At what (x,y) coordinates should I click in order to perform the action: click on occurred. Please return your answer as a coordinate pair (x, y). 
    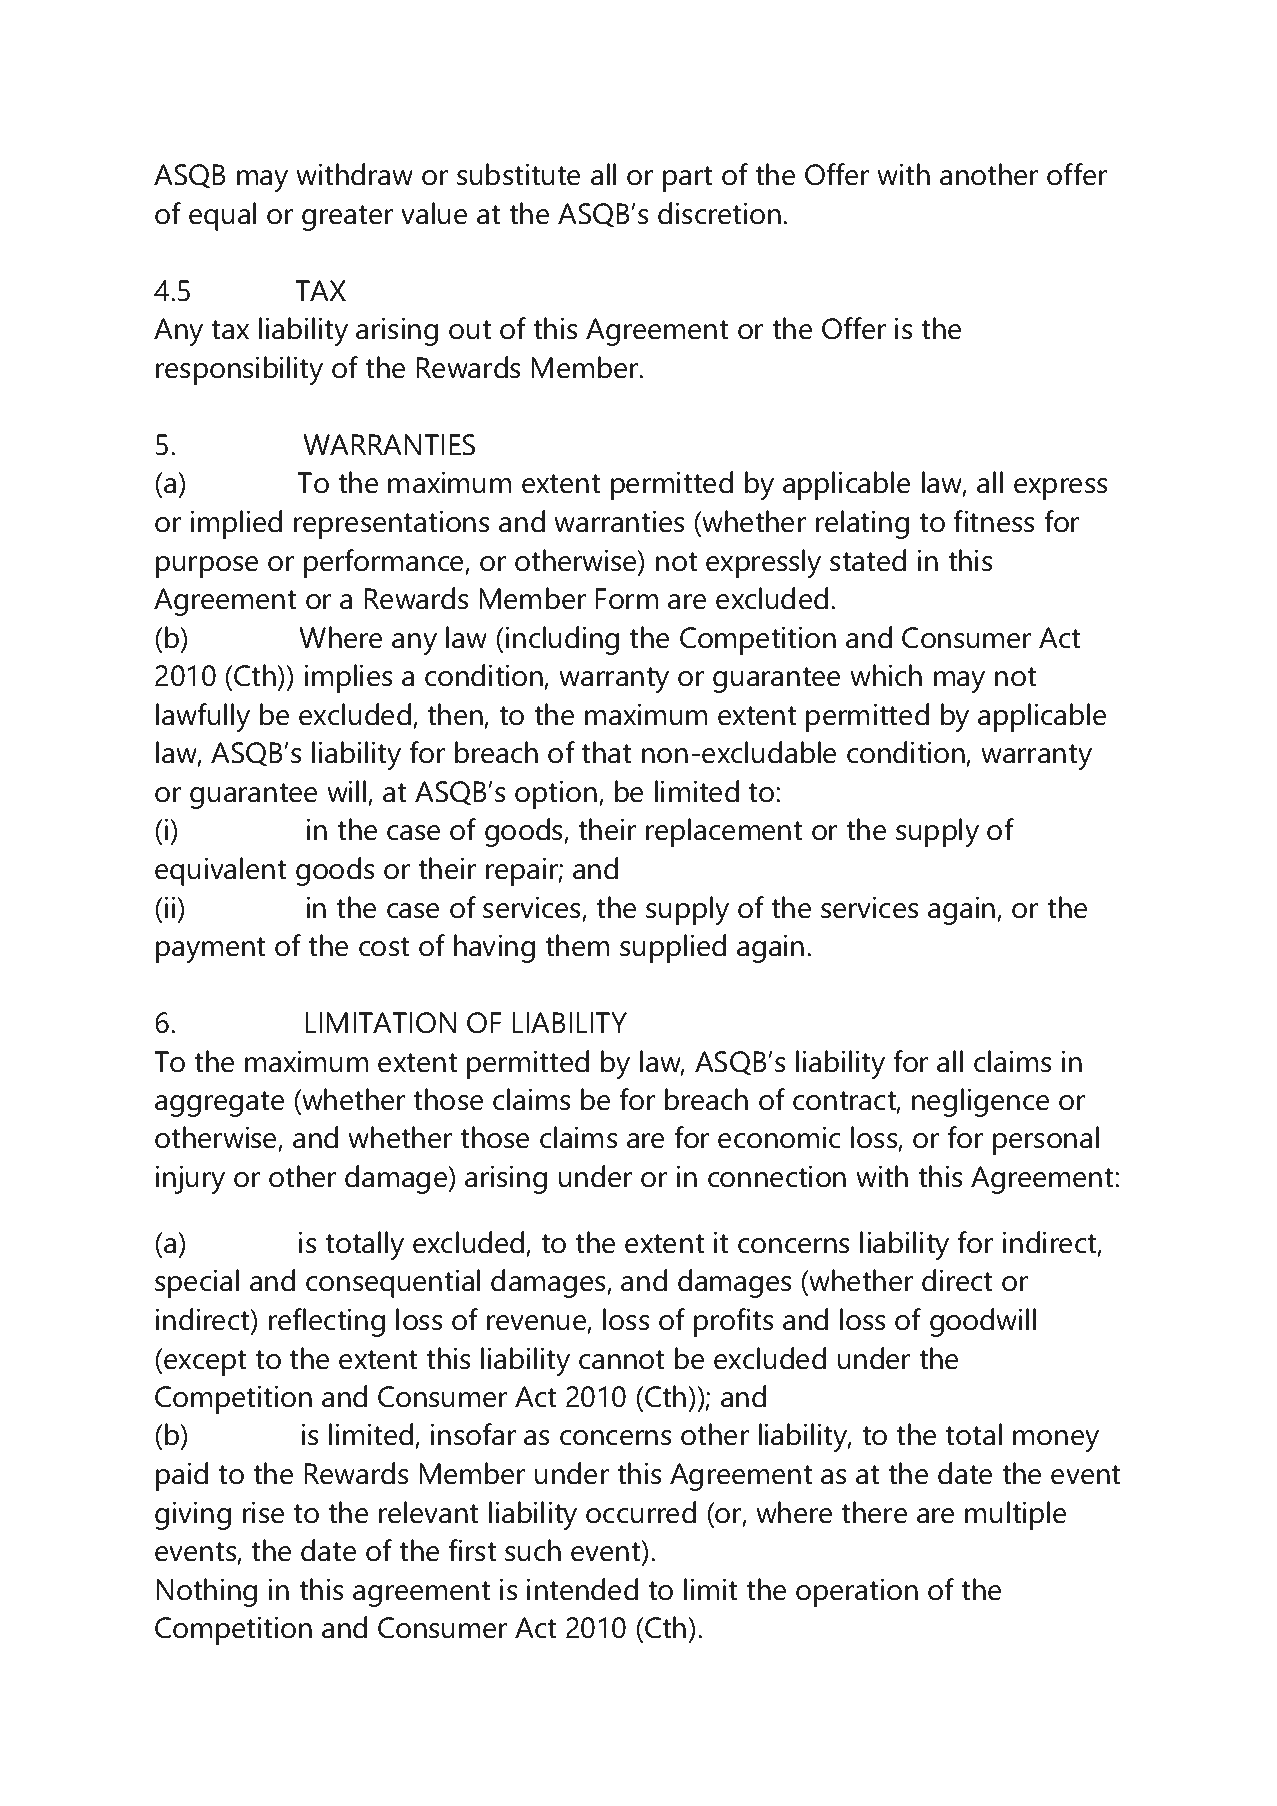
    Looking at the image, I should click on (641, 1512).
